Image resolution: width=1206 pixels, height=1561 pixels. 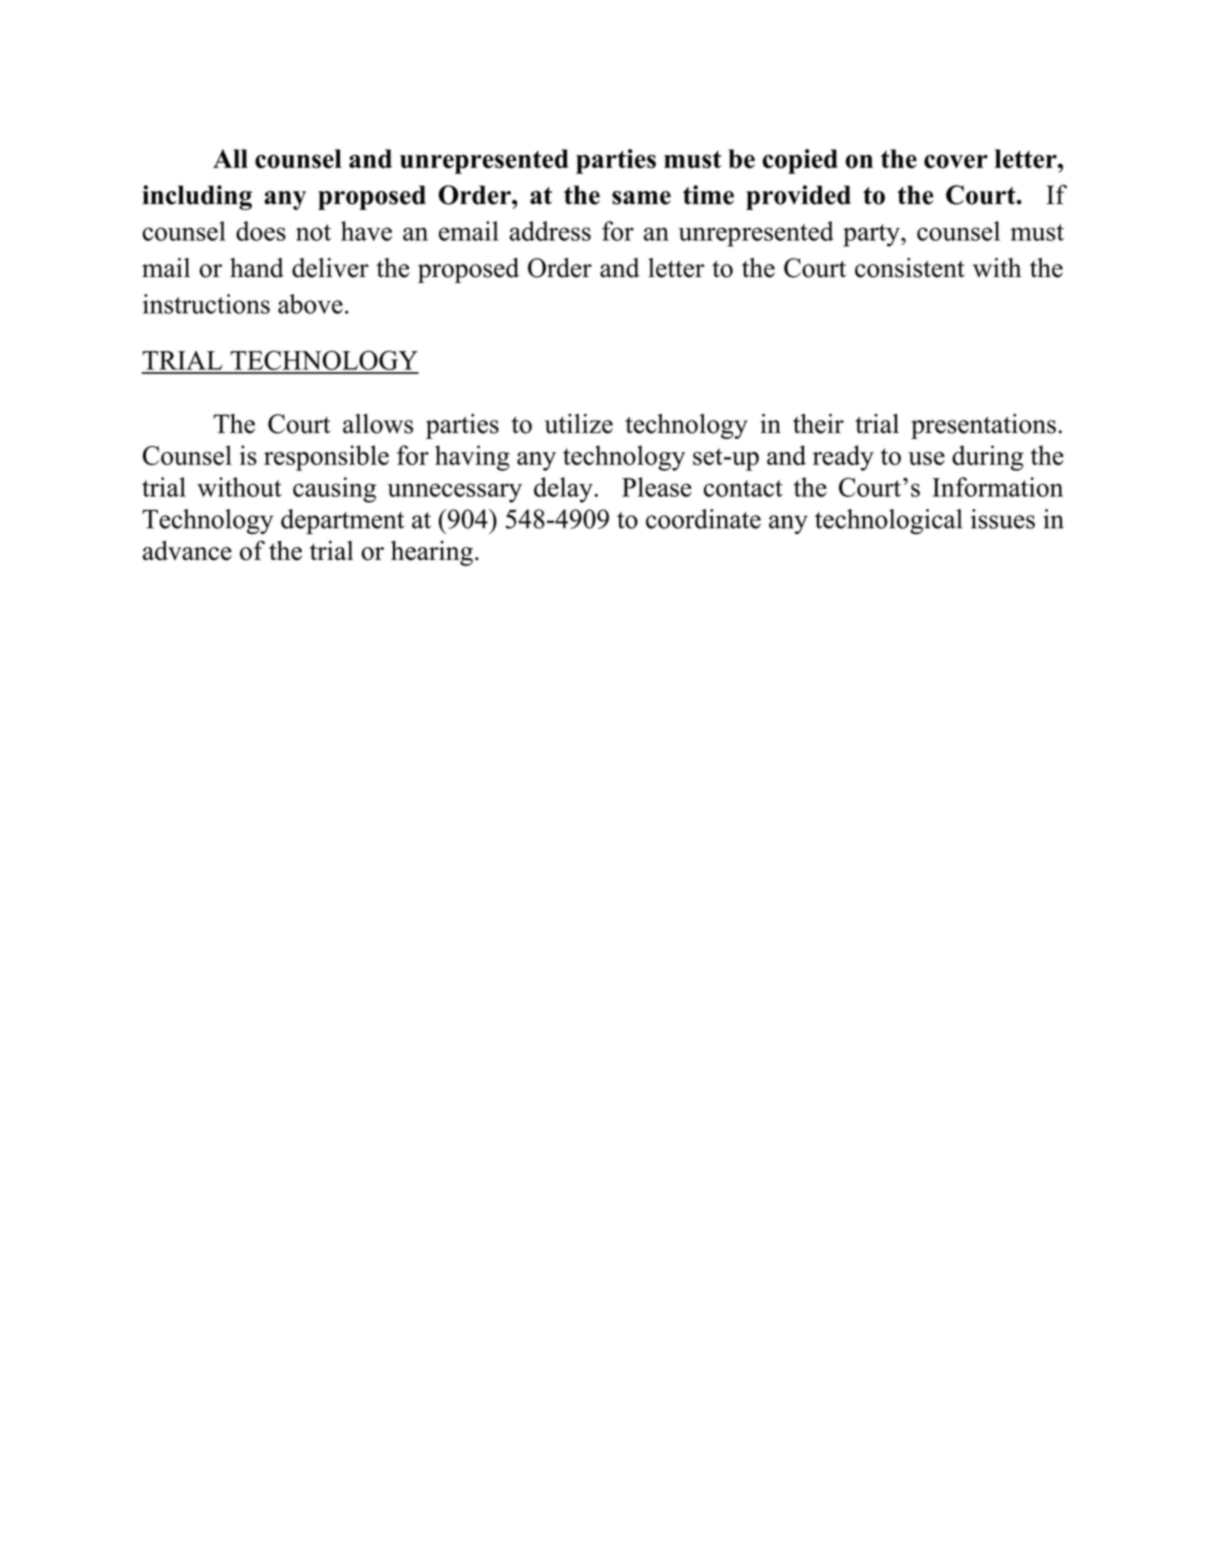 I want to click on responsible, so click(x=326, y=458).
